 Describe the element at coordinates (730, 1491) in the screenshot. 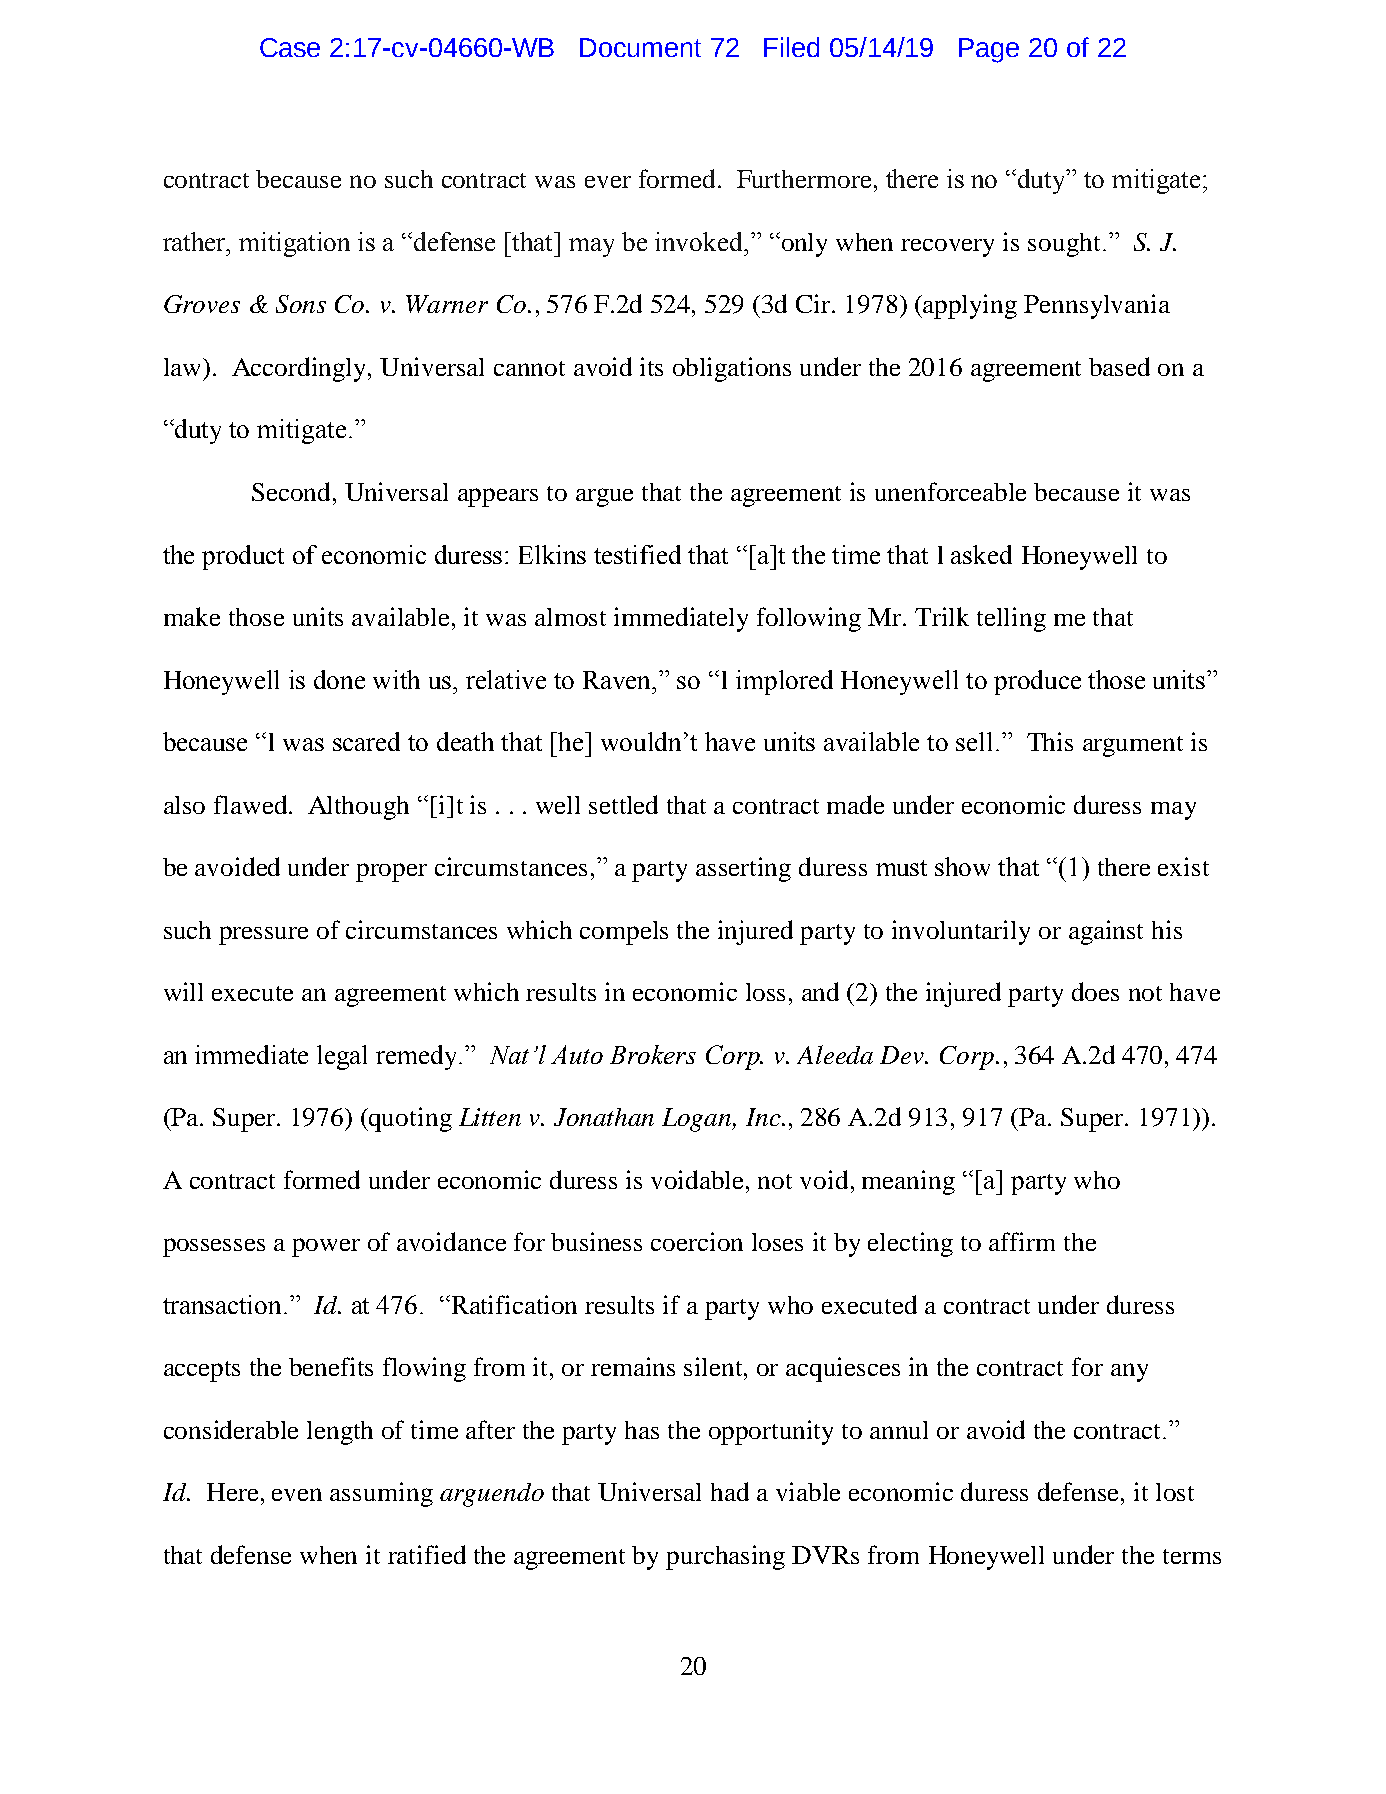

I see `had` at that location.
